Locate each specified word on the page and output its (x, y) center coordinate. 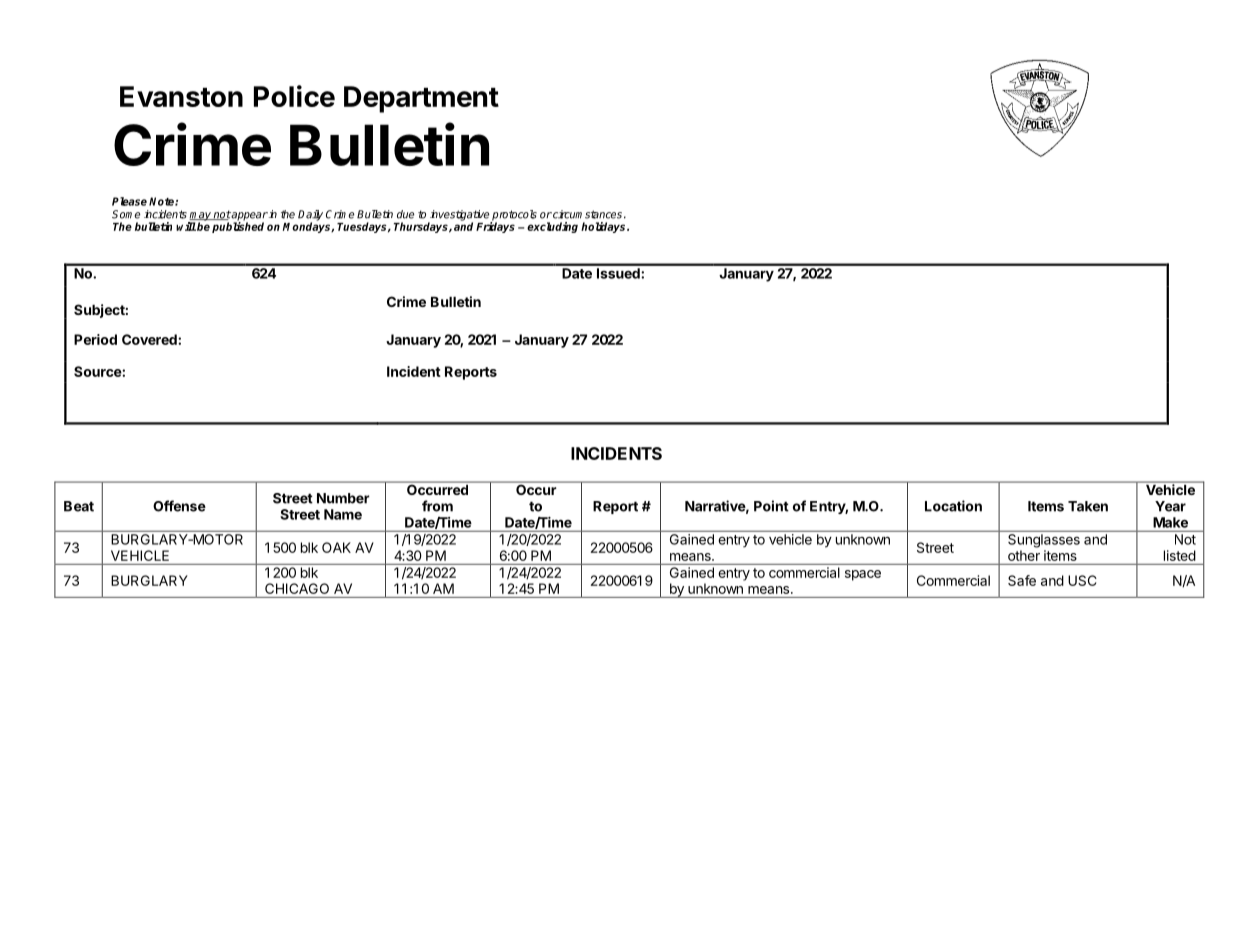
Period (95, 339)
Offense (179, 506)
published (238, 226)
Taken (1088, 506)
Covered (150, 339)
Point (771, 506)
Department (421, 99)
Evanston (181, 96)
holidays (604, 227)
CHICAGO (297, 588)
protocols (514, 216)
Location (953, 506)
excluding (552, 227)
